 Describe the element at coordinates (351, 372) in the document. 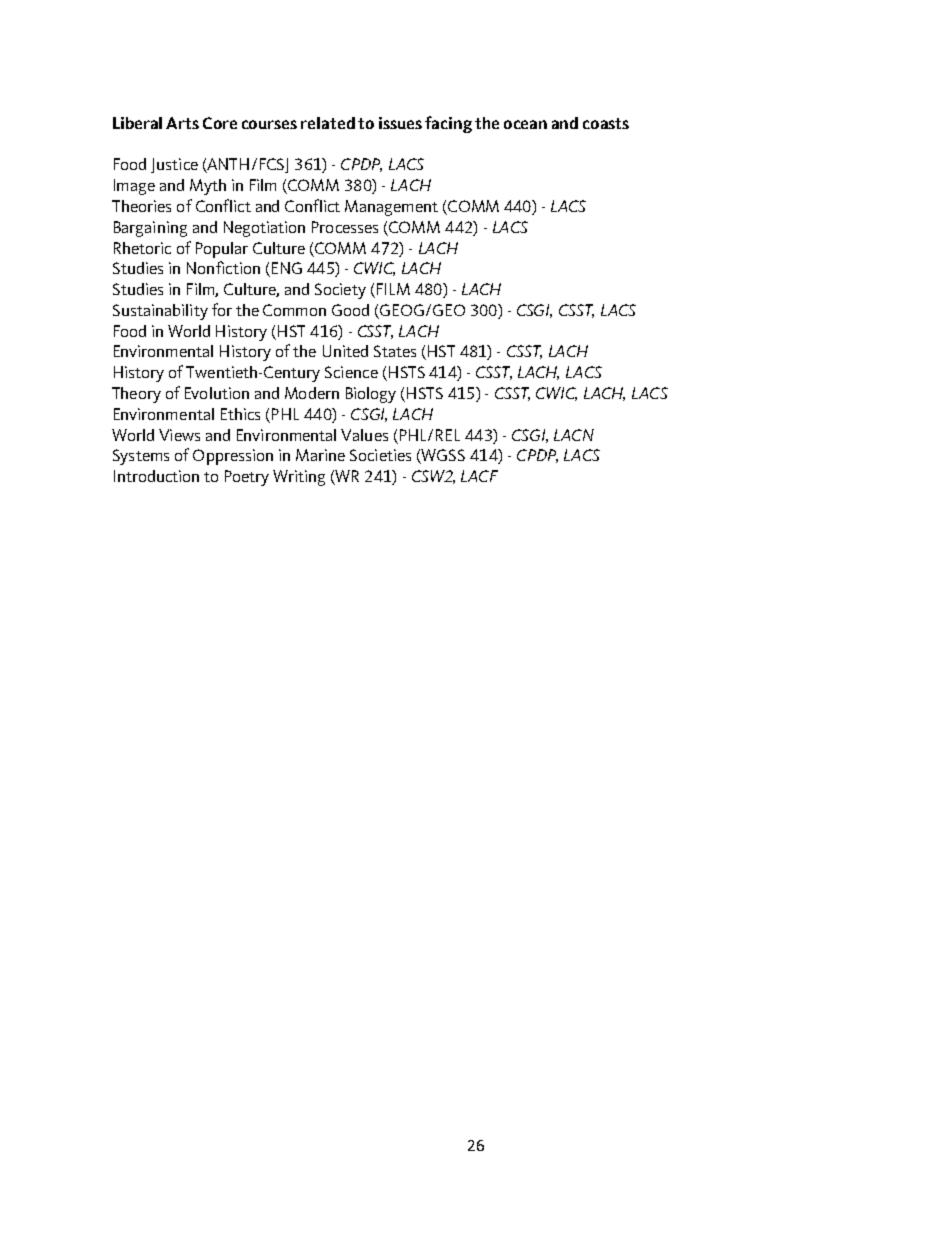

I see `Science` at that location.
